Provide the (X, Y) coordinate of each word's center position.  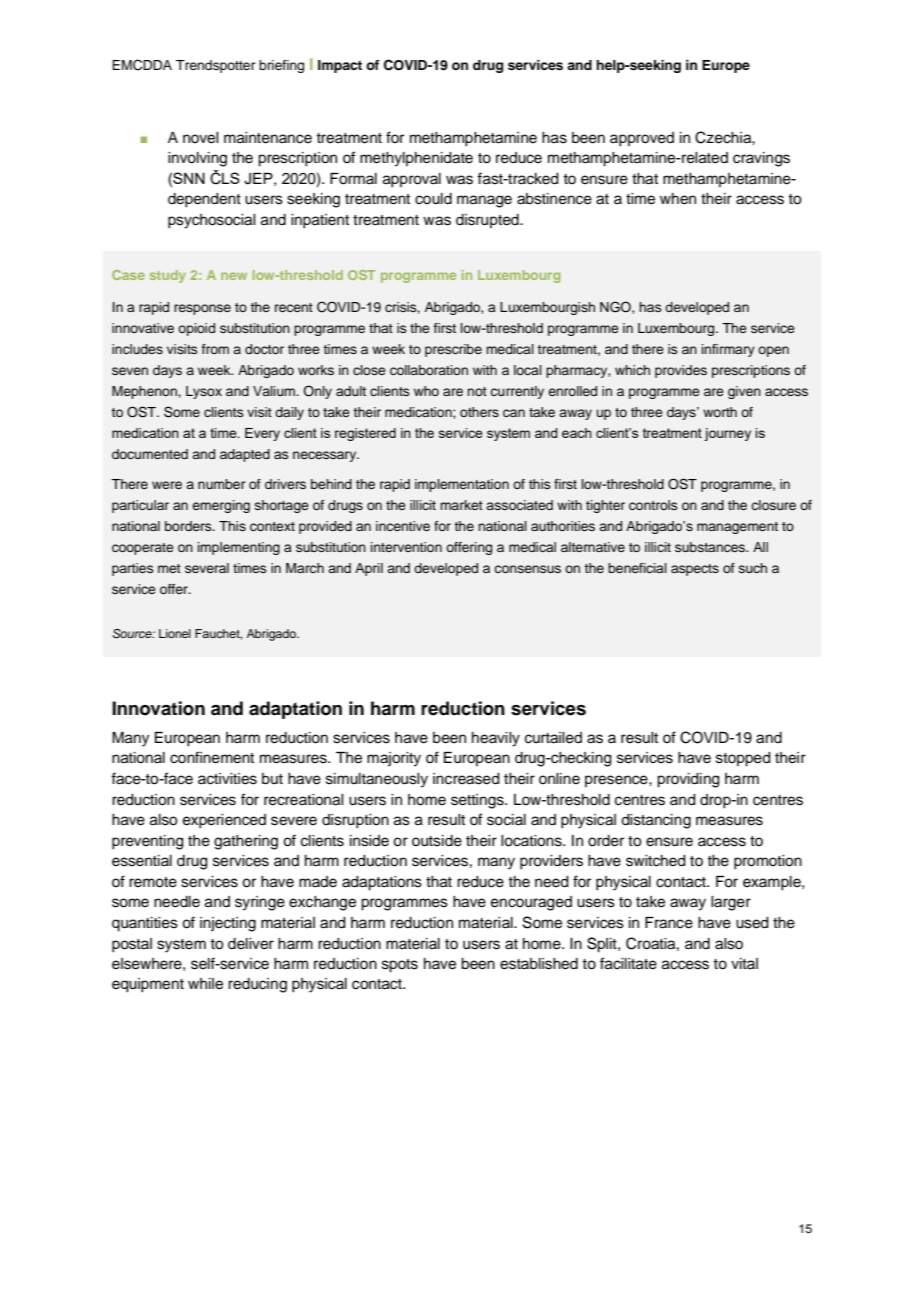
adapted (245, 455)
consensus (527, 569)
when (678, 199)
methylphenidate (416, 159)
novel (201, 138)
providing (688, 780)
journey (727, 434)
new (234, 276)
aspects (695, 570)
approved (642, 139)
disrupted (488, 221)
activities (227, 779)
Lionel (175, 633)
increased (466, 779)
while (205, 984)
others (479, 412)
